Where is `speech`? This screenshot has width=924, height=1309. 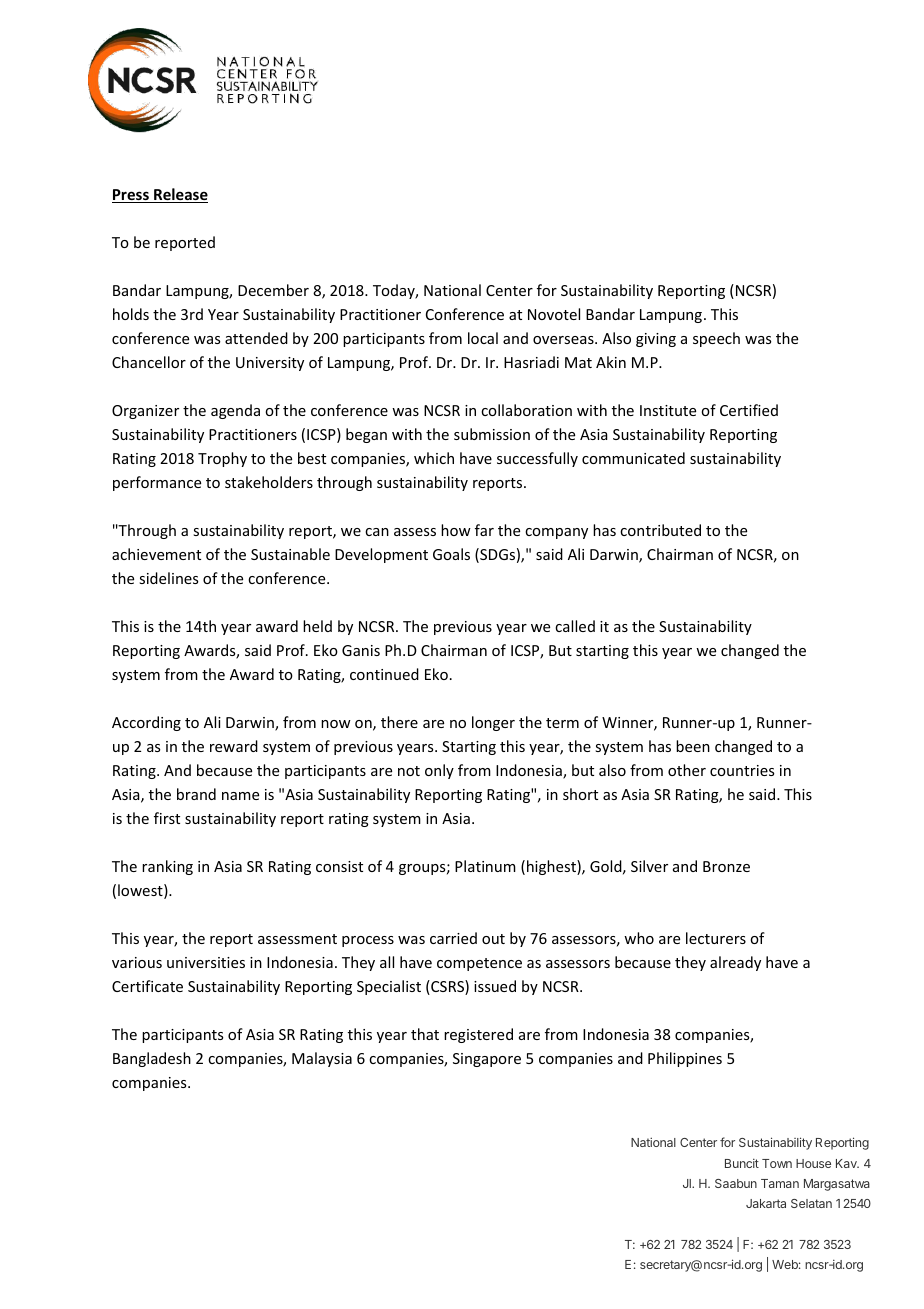 speech is located at coordinates (716, 339).
